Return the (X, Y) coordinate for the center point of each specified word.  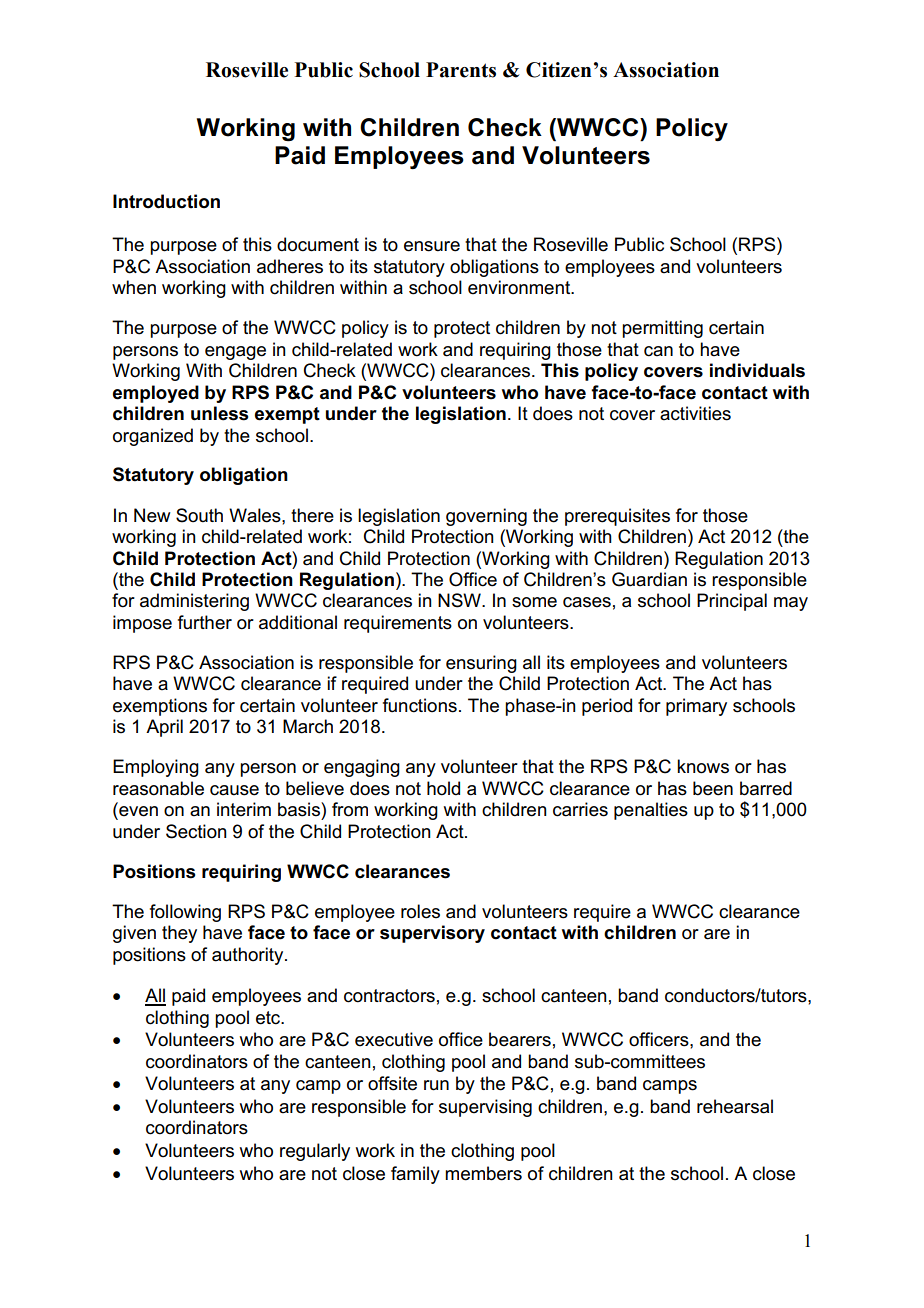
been (713, 788)
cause (234, 790)
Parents (461, 70)
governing (486, 517)
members (483, 1173)
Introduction (166, 201)
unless (219, 413)
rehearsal (735, 1106)
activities (695, 413)
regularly (315, 1152)
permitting (662, 329)
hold (443, 788)
